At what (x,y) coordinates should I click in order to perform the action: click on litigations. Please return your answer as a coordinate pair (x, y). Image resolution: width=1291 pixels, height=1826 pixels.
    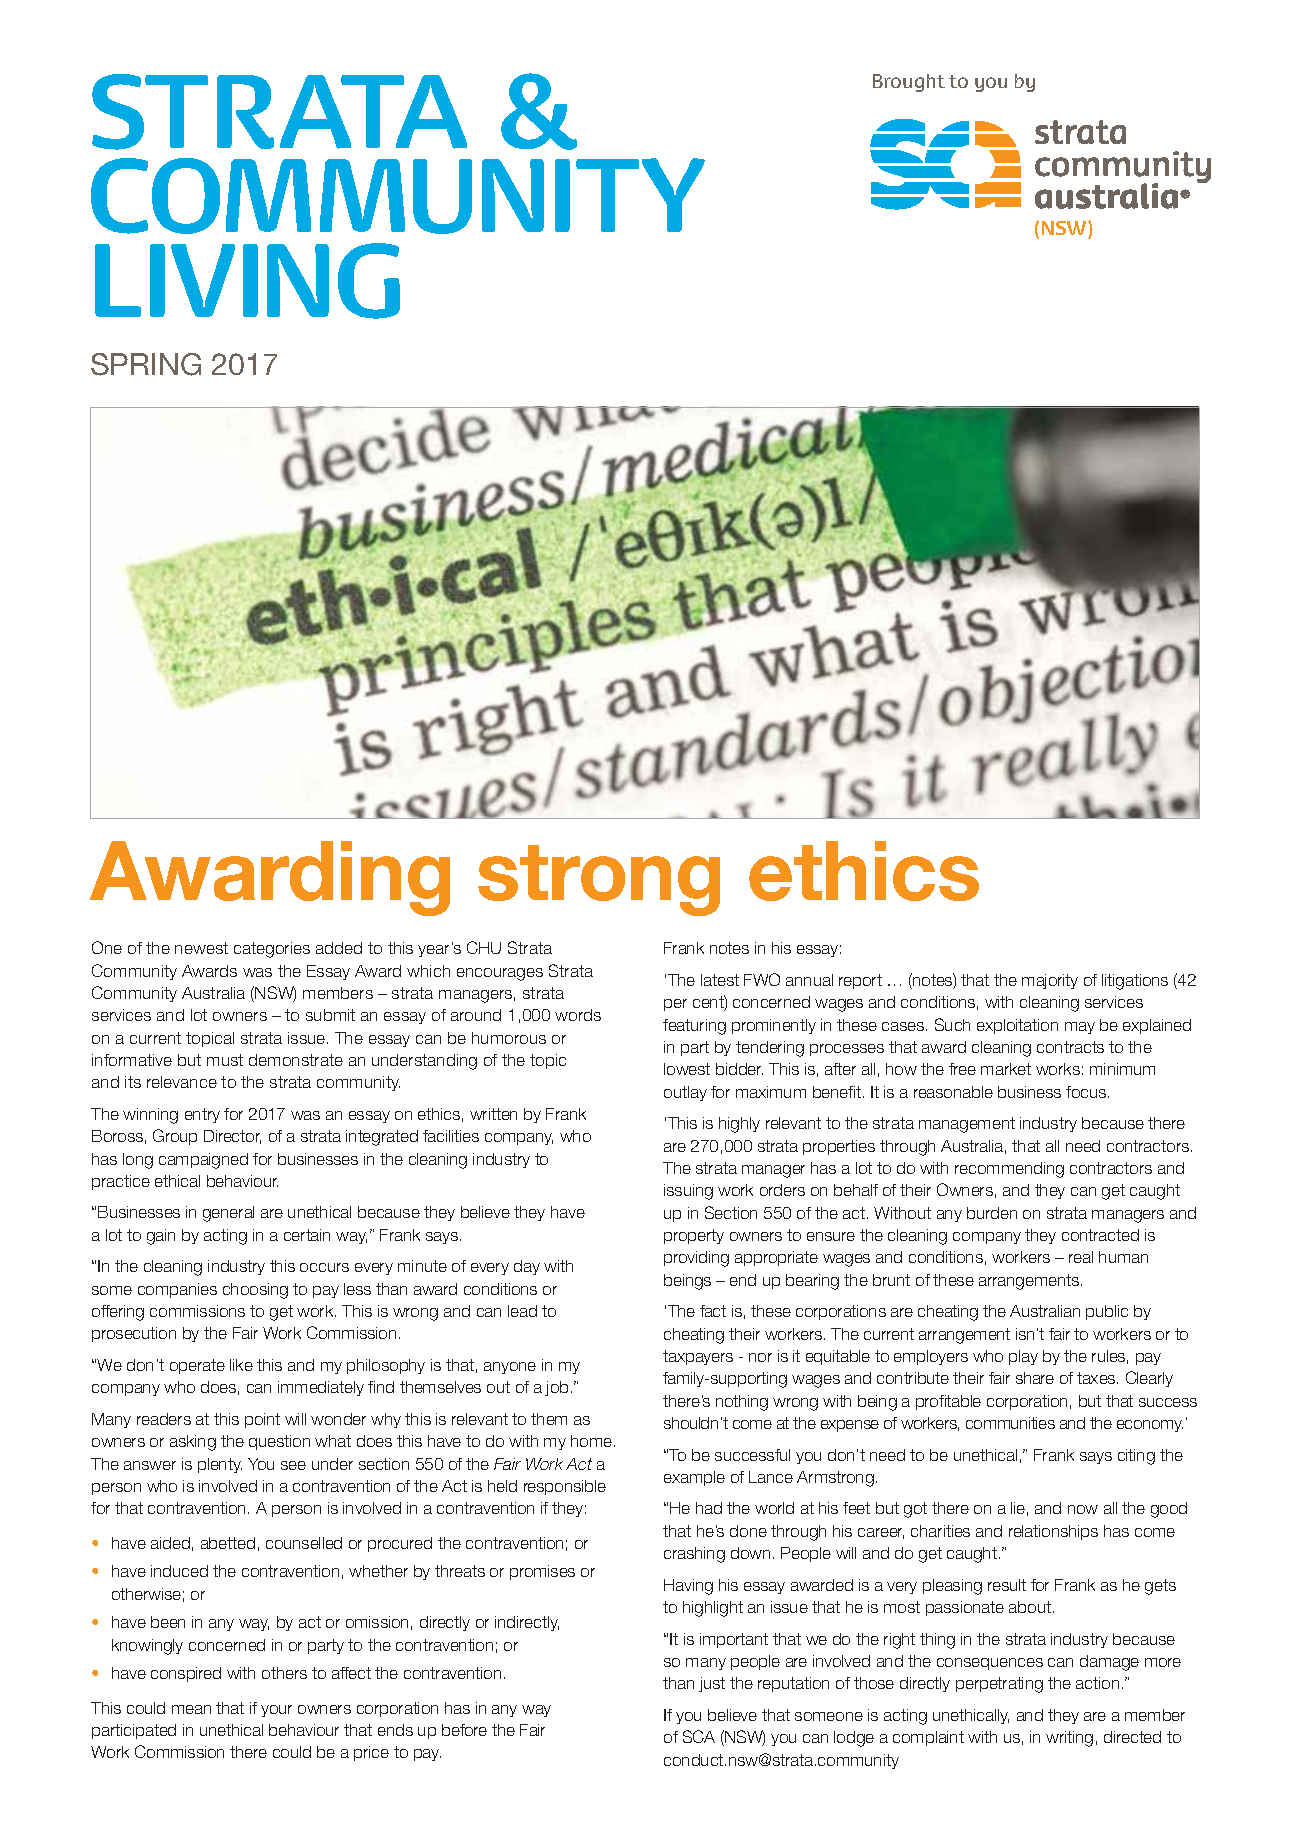
    Looking at the image, I should click on (1135, 982).
